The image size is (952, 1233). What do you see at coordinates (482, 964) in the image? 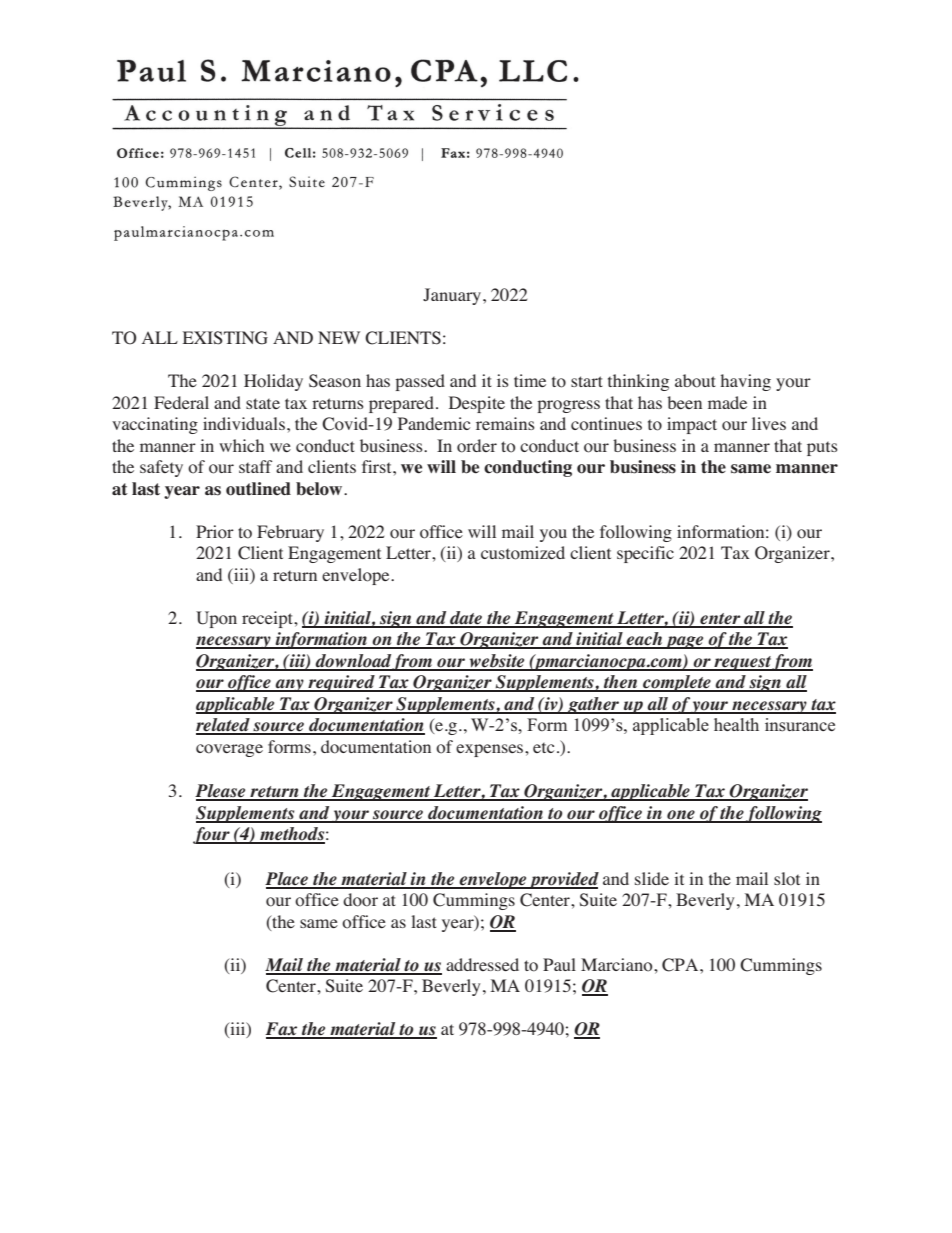
I see `addressed` at bounding box center [482, 964].
